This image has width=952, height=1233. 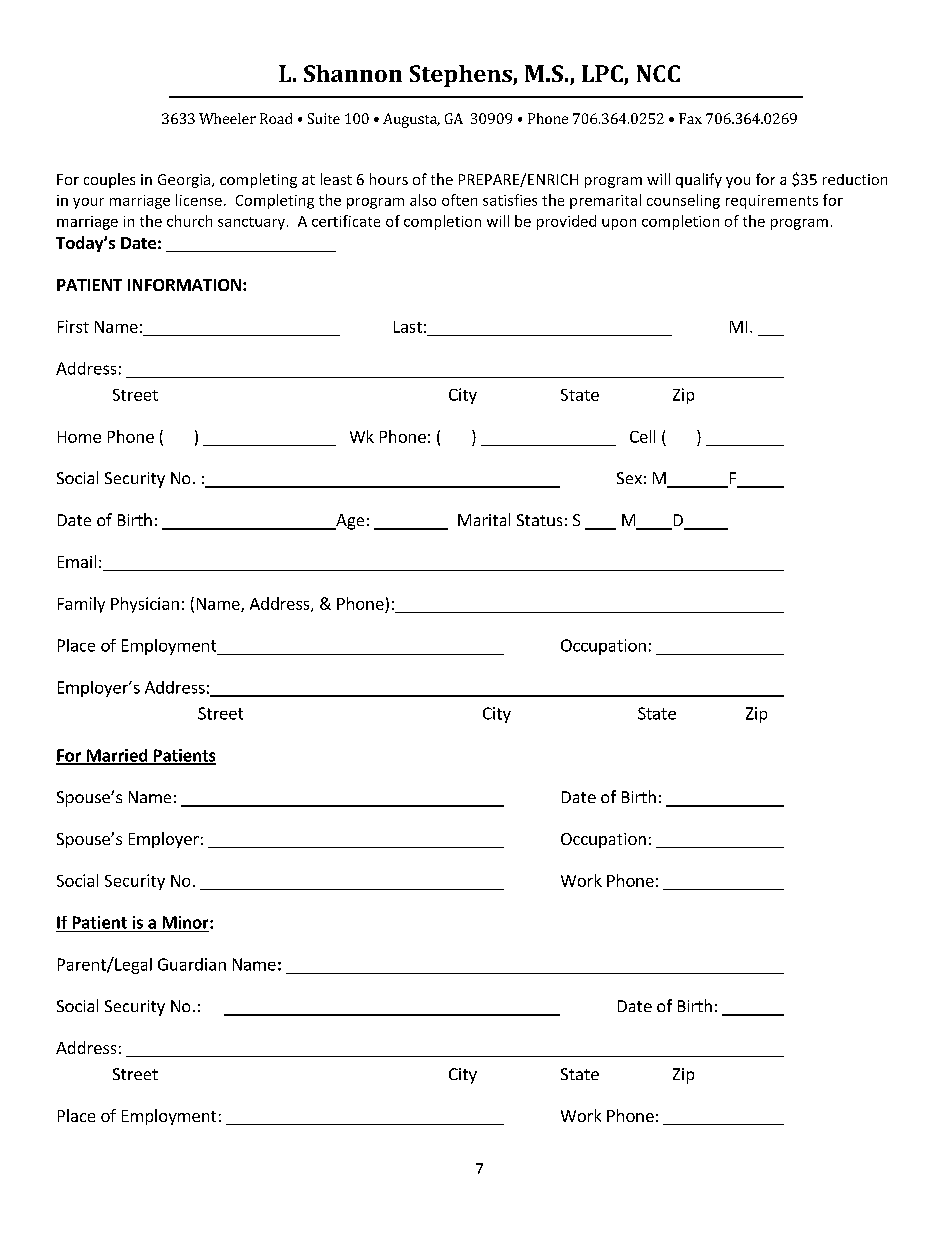 I want to click on Last, so click(x=408, y=327).
